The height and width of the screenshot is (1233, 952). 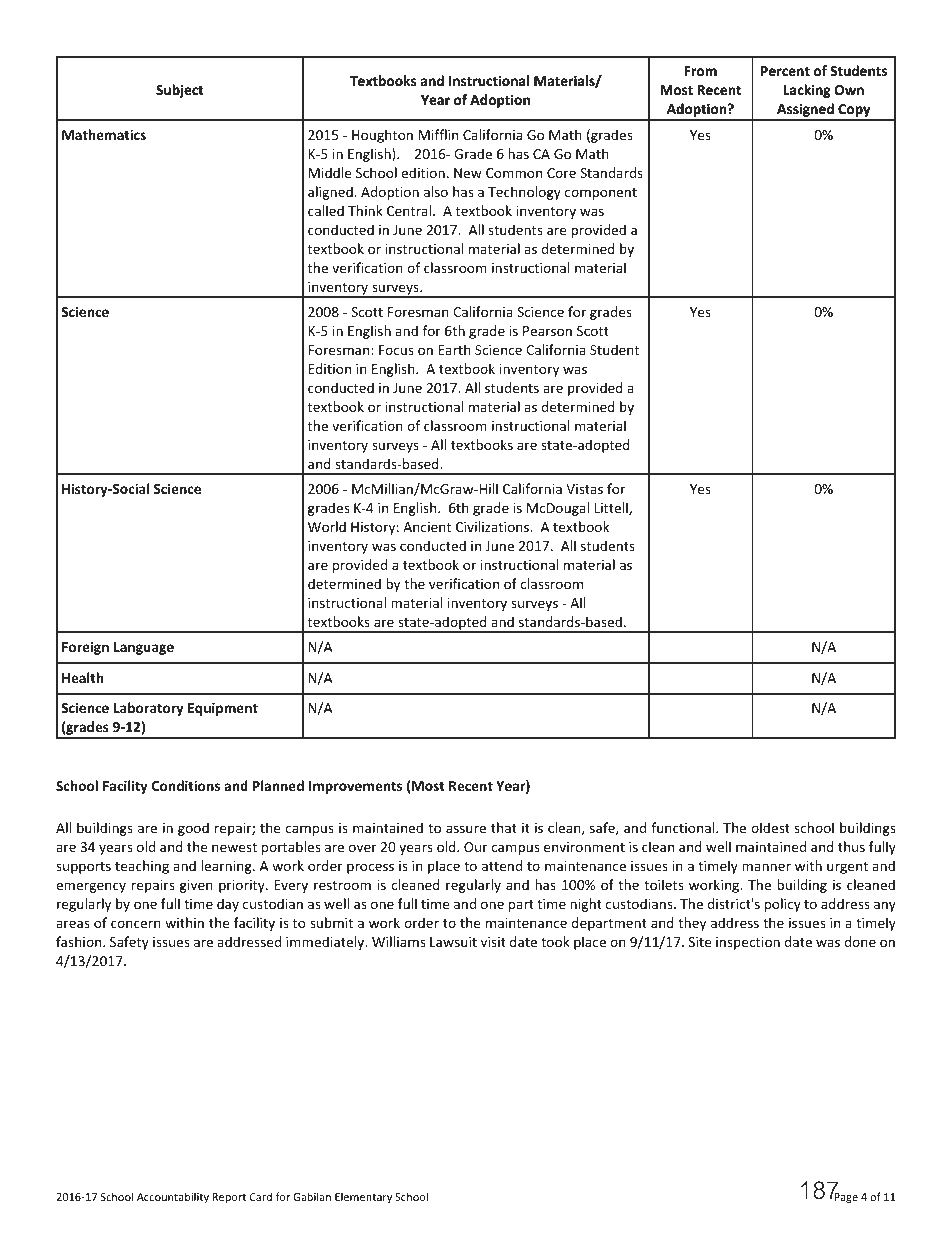 I want to click on good, so click(x=193, y=829).
